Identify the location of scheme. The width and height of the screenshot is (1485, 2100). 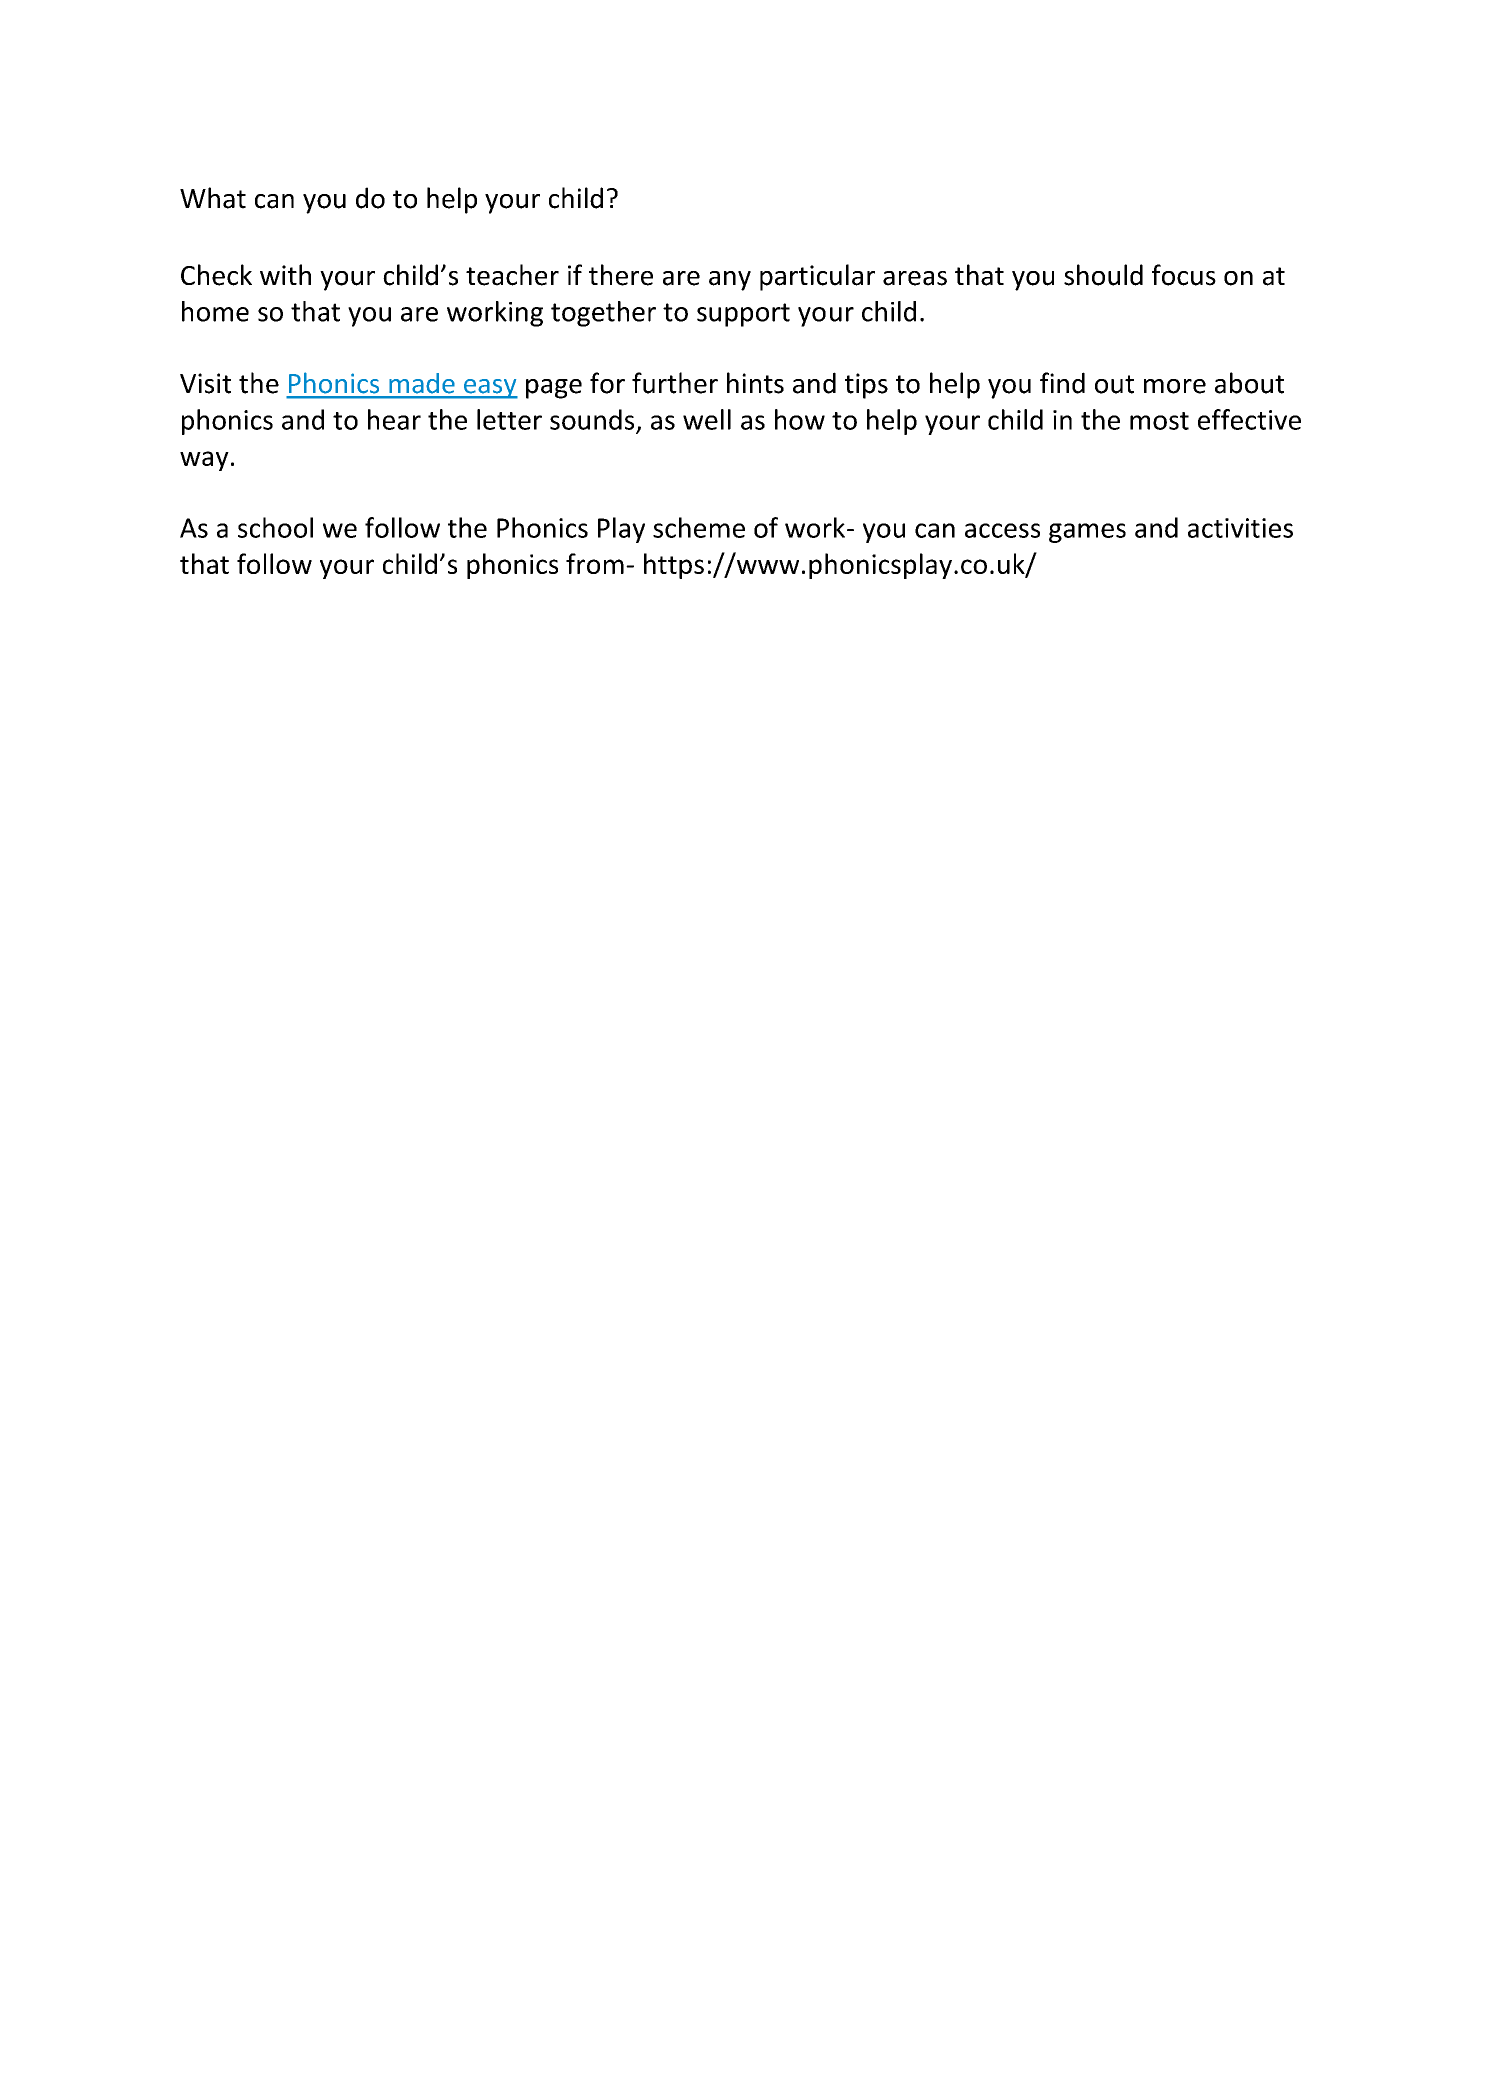
(699, 527).
